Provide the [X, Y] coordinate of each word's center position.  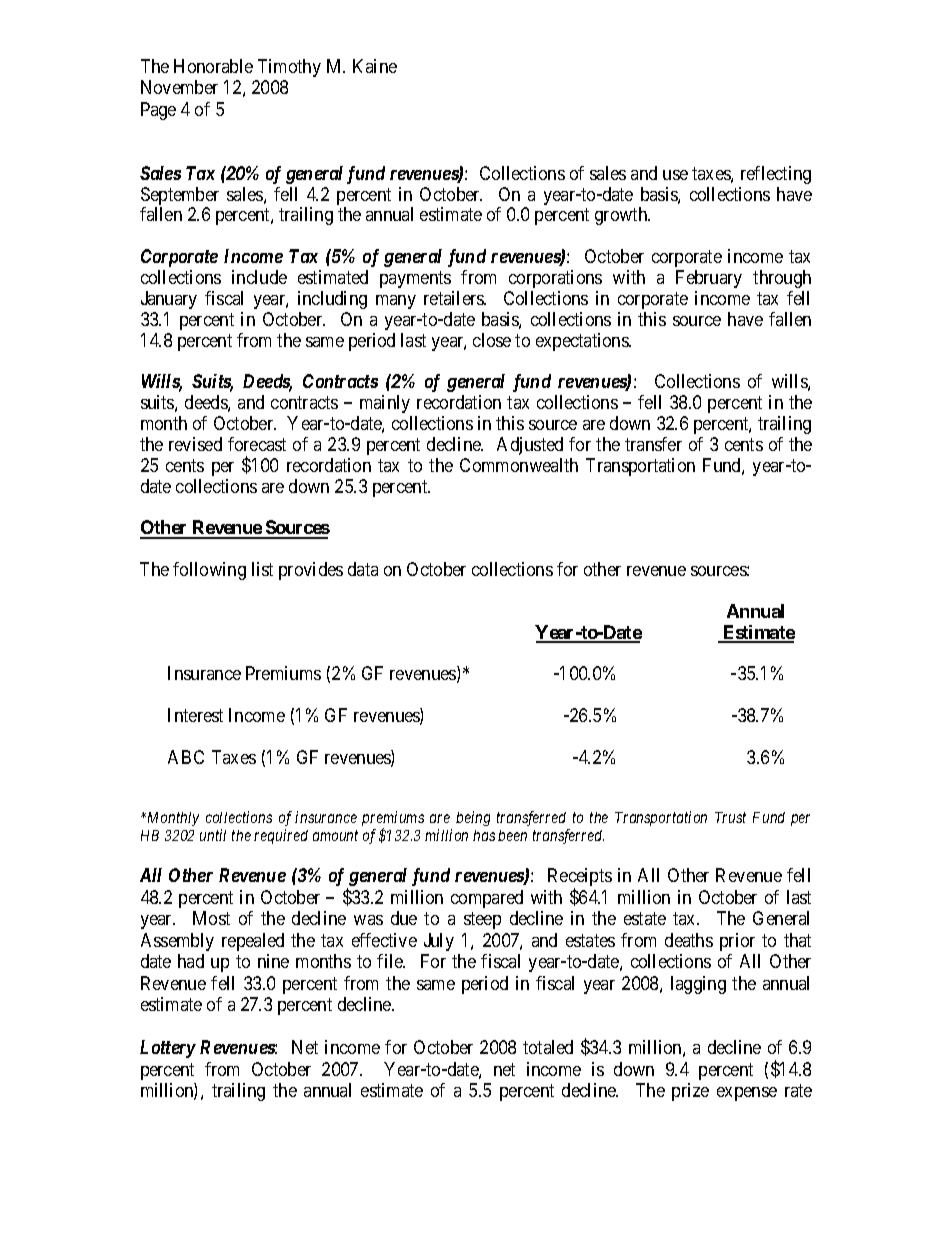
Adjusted [530, 446]
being [473, 818]
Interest [195, 715]
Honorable [213, 66]
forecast [257, 444]
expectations [583, 342]
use [675, 175]
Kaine [375, 66]
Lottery [168, 1049]
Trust [730, 817]
